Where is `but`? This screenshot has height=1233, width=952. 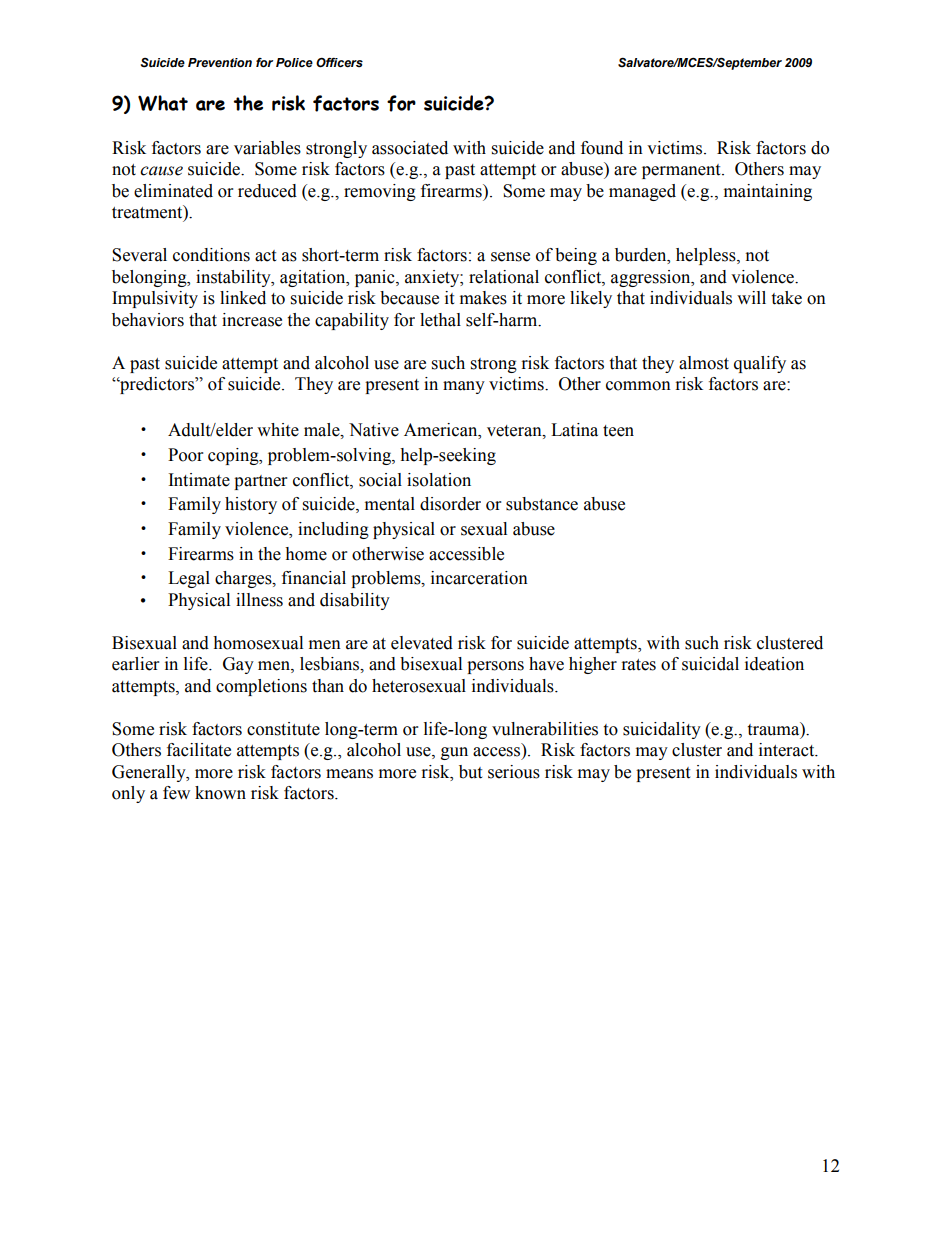 but is located at coordinates (470, 772).
